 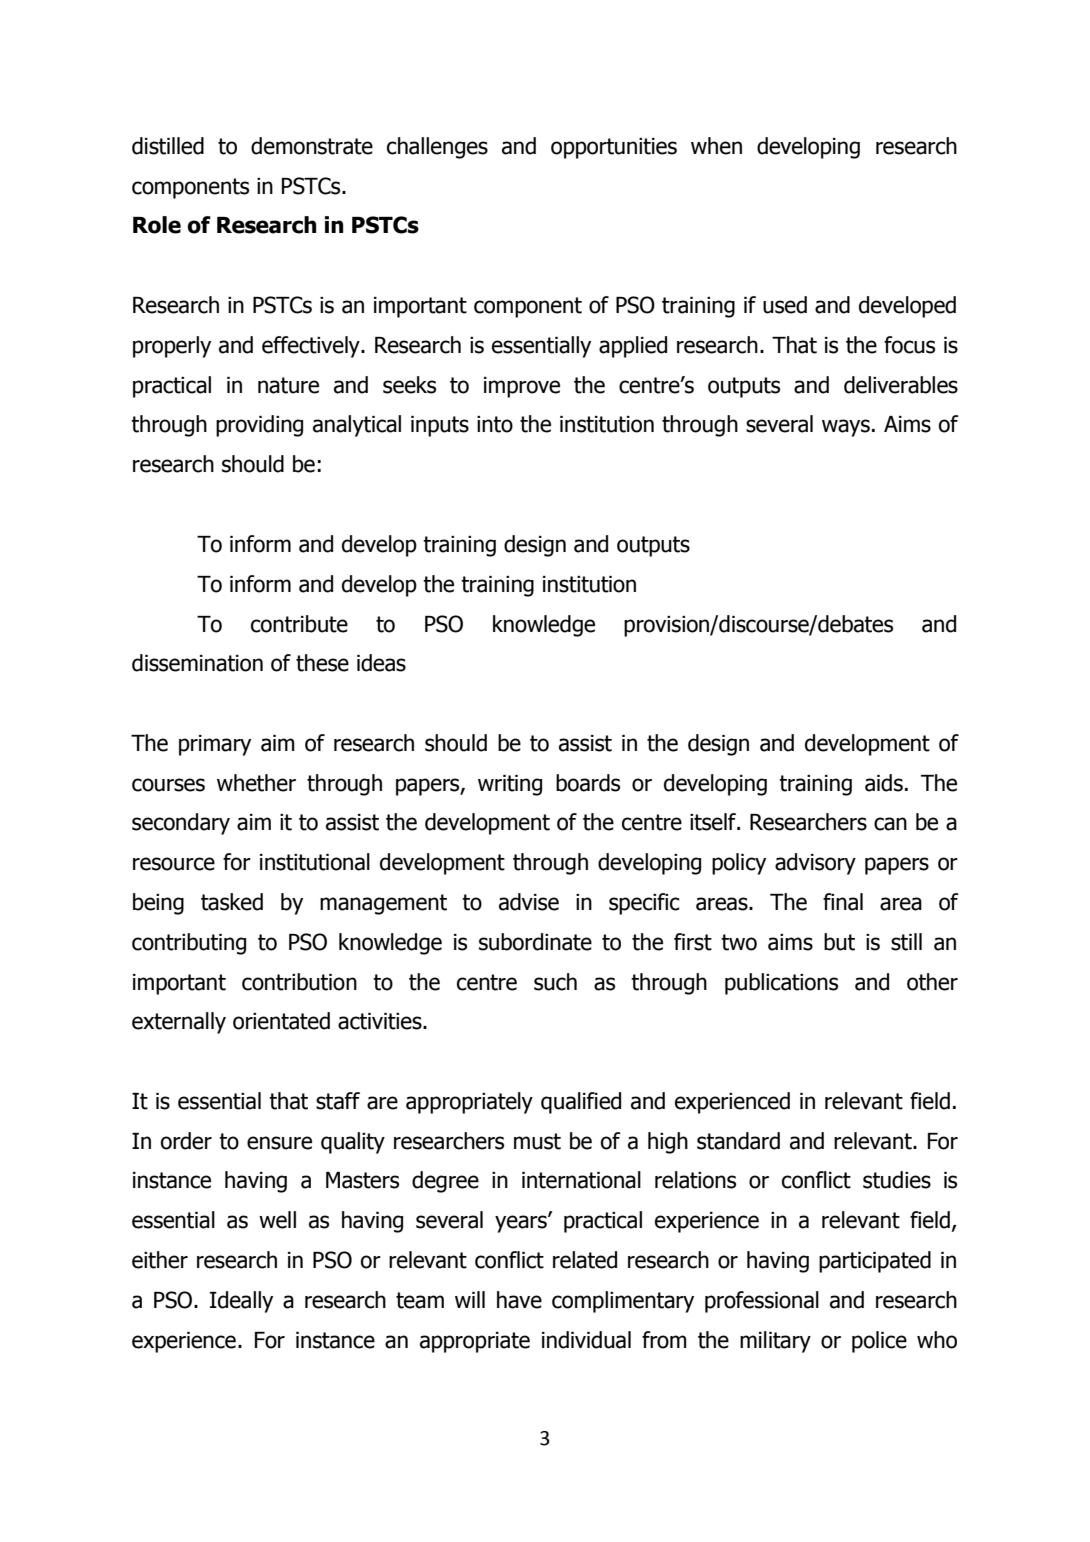 I want to click on have, so click(x=519, y=1300).
